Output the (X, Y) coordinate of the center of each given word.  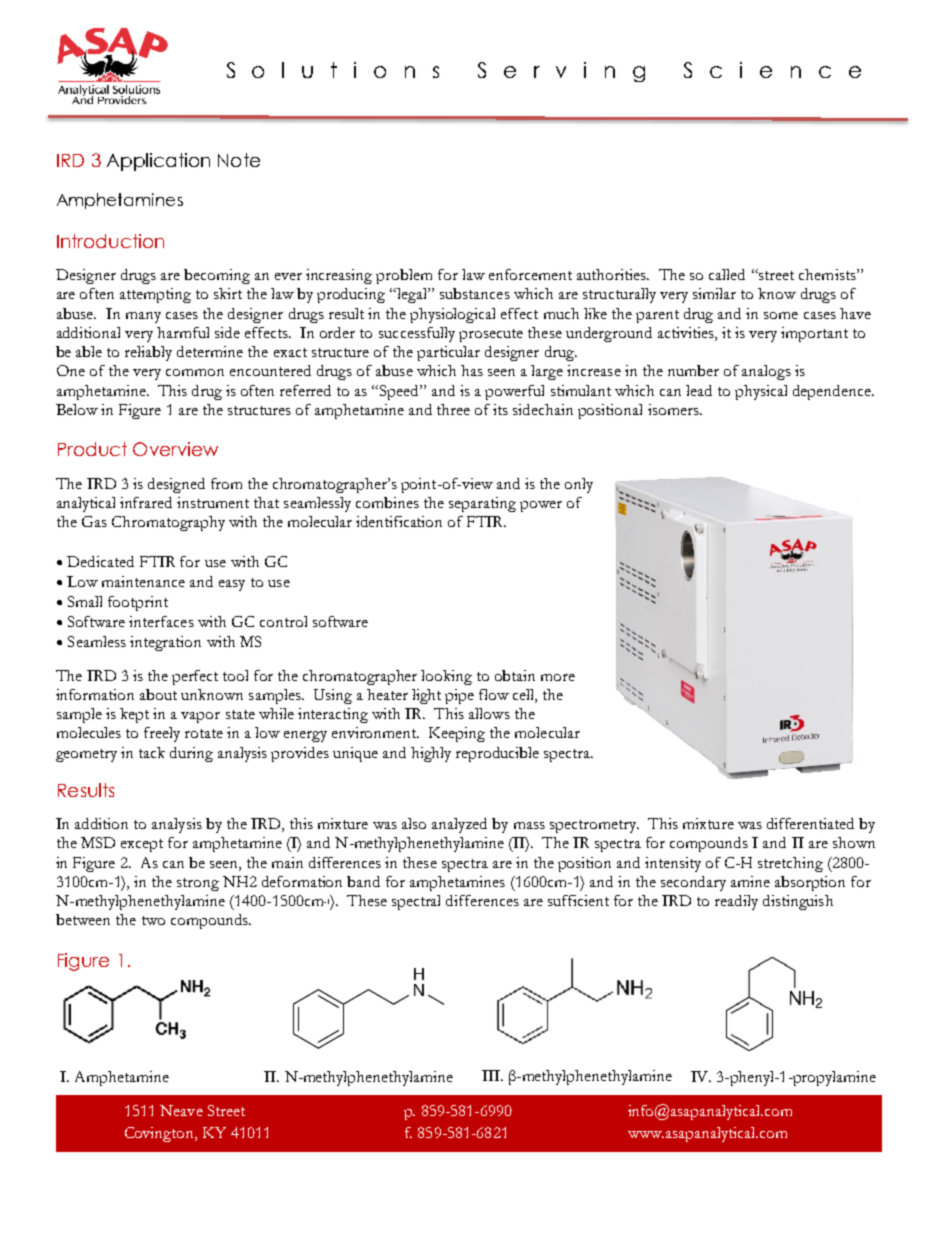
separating (482, 504)
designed (176, 485)
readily (736, 902)
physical (761, 392)
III (492, 1075)
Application (158, 162)
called (727, 274)
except (142, 845)
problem (404, 276)
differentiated (810, 823)
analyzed (459, 825)
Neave (181, 1110)
